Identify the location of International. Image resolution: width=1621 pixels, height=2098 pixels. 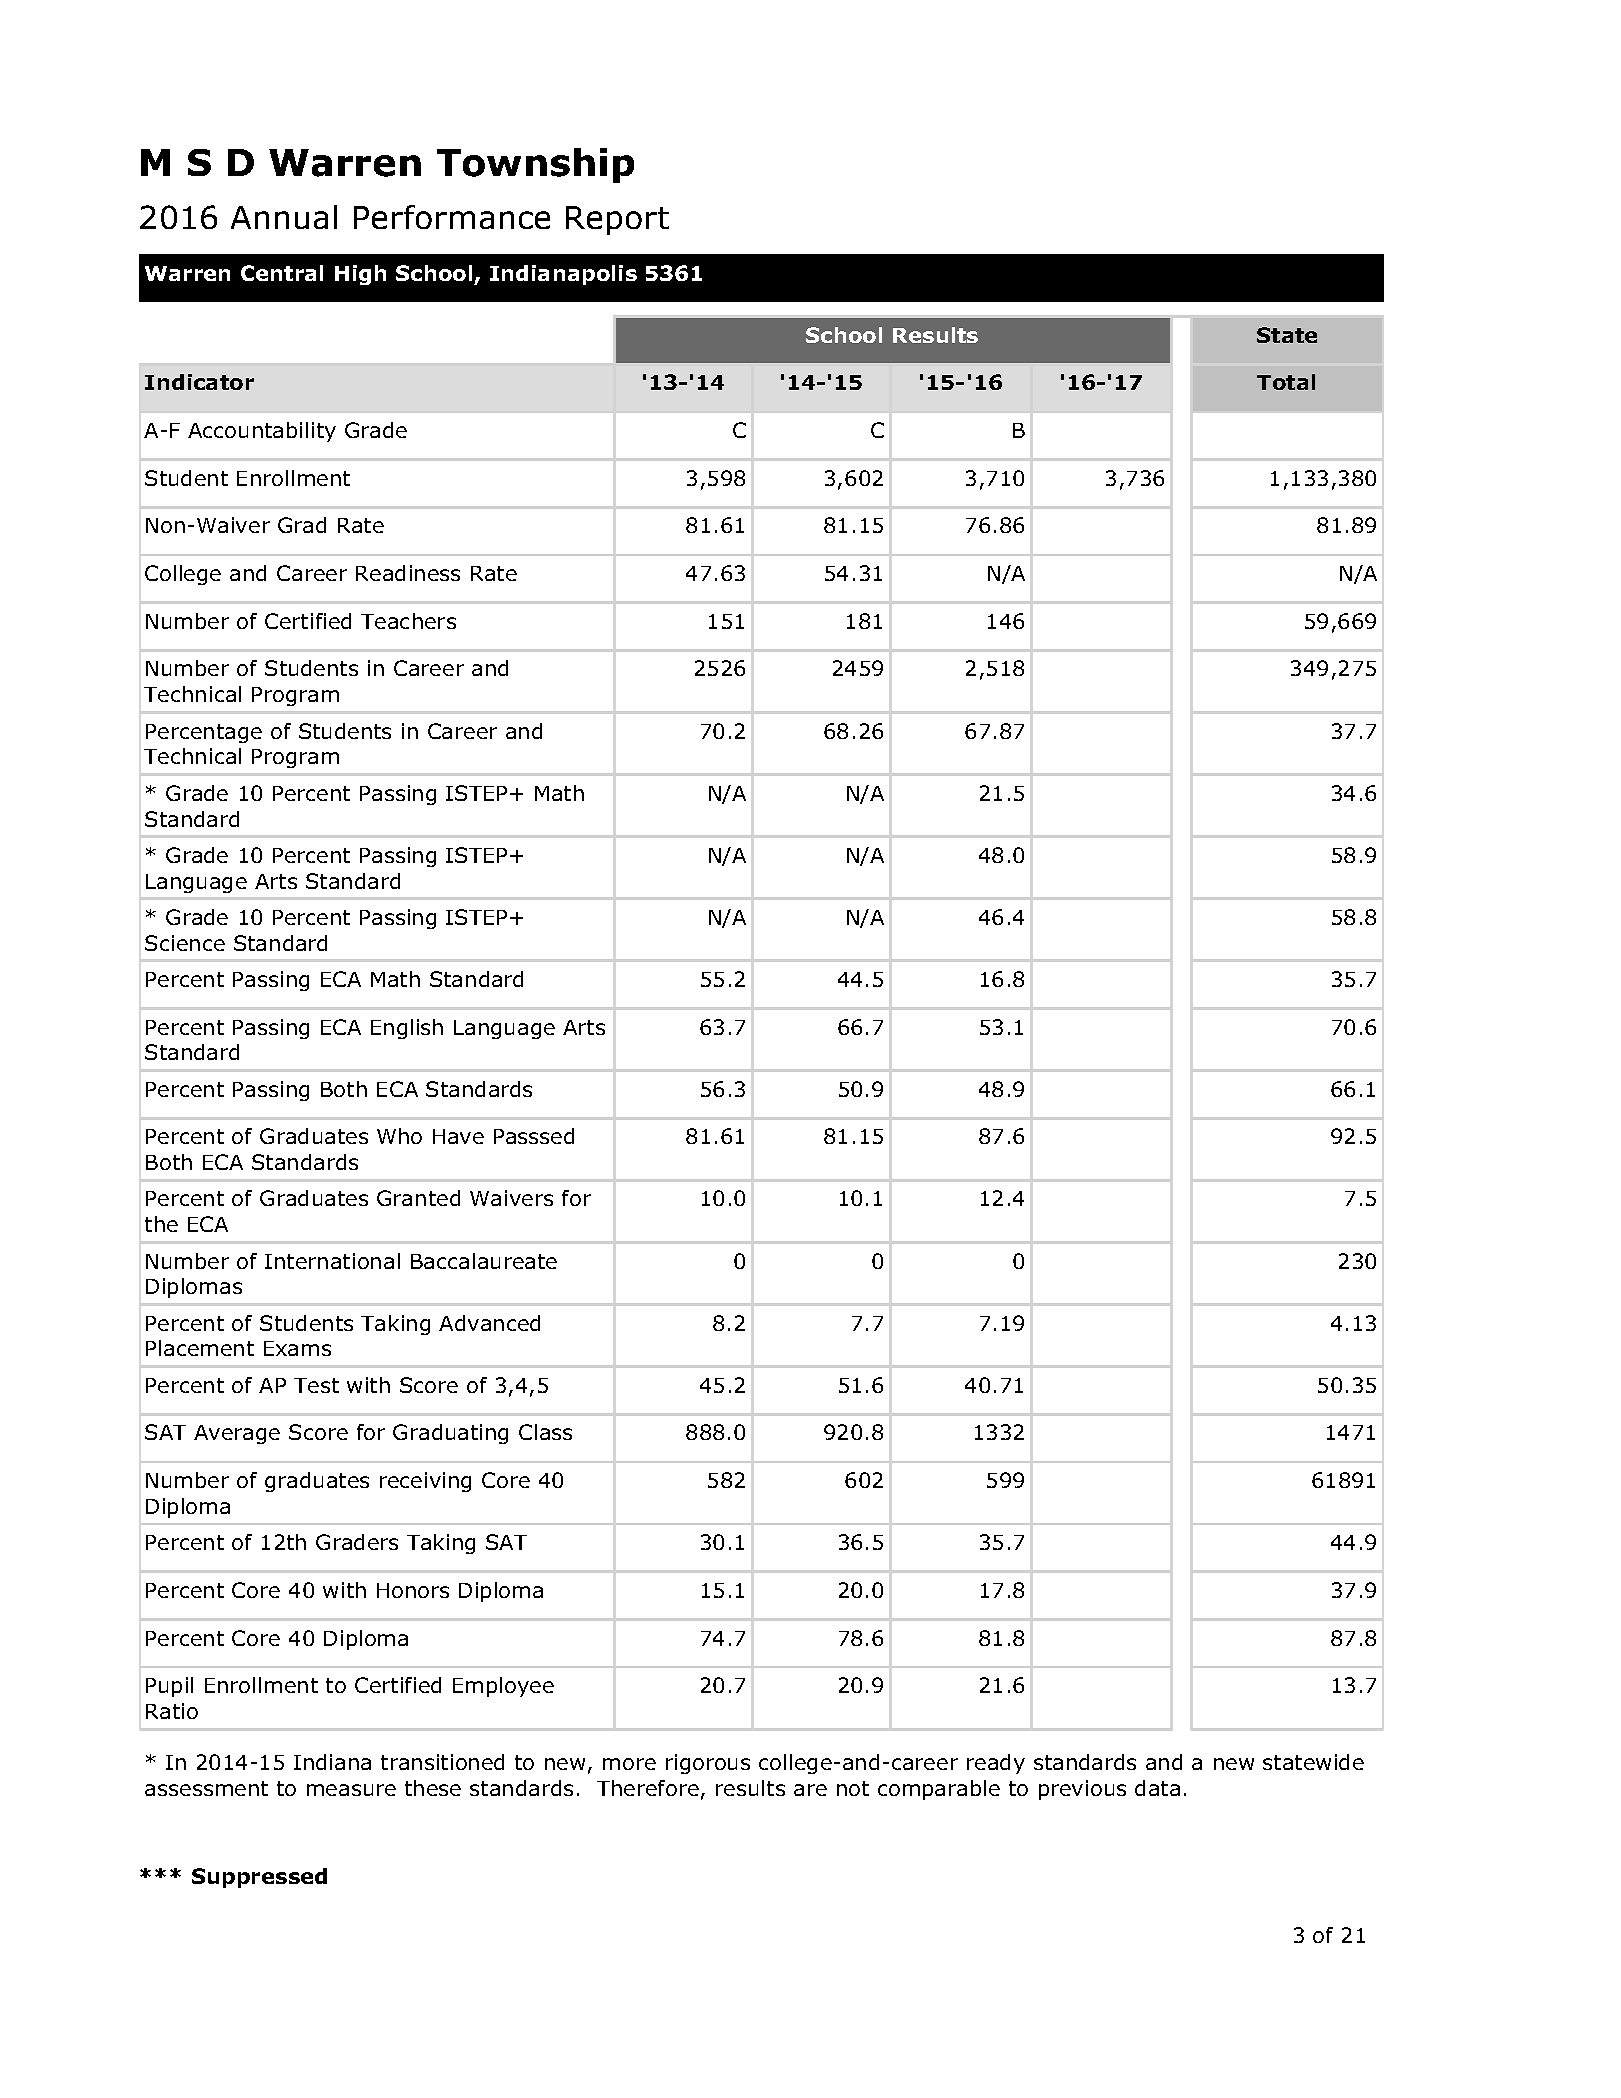
(332, 1261).
